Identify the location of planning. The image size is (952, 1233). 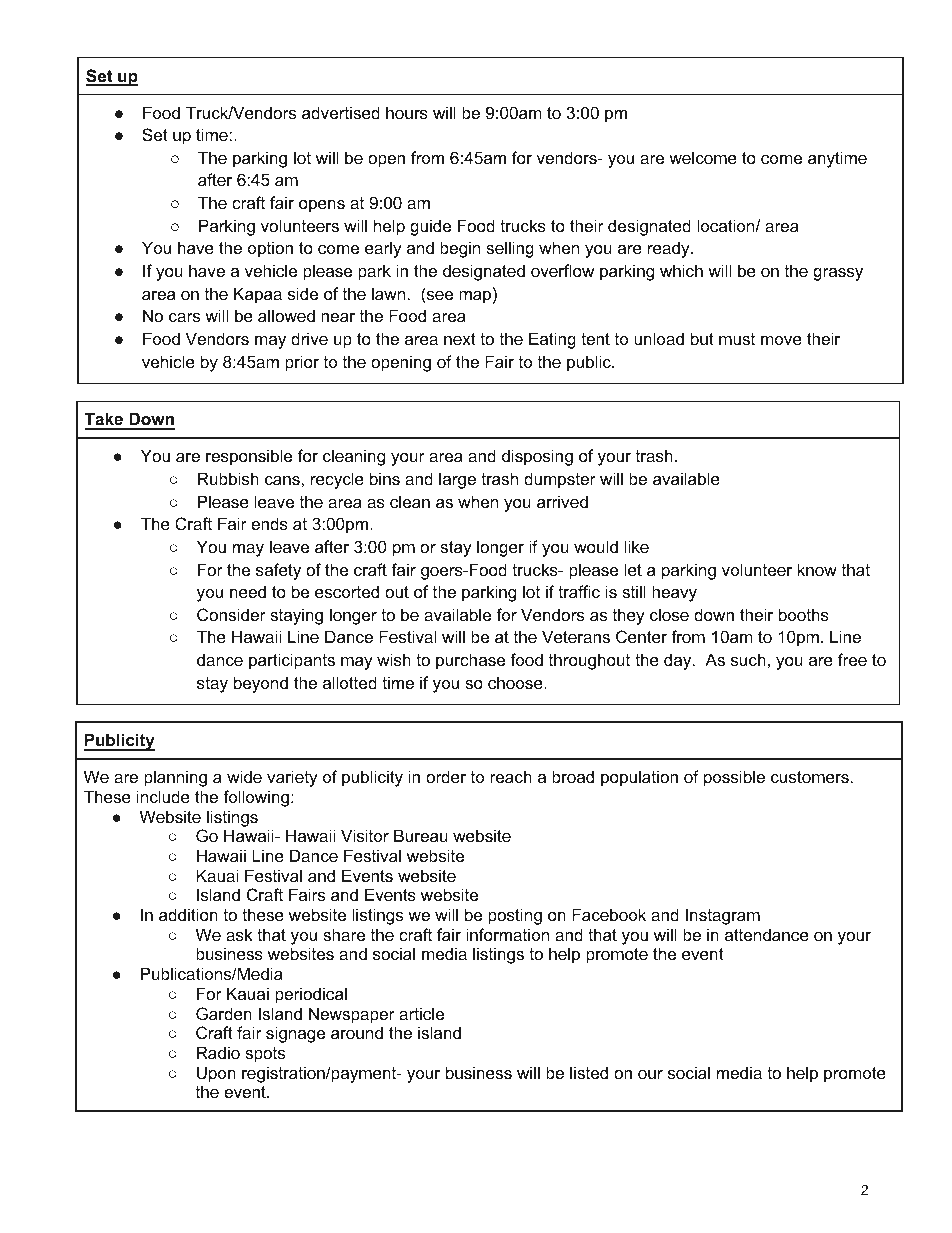
(175, 778).
